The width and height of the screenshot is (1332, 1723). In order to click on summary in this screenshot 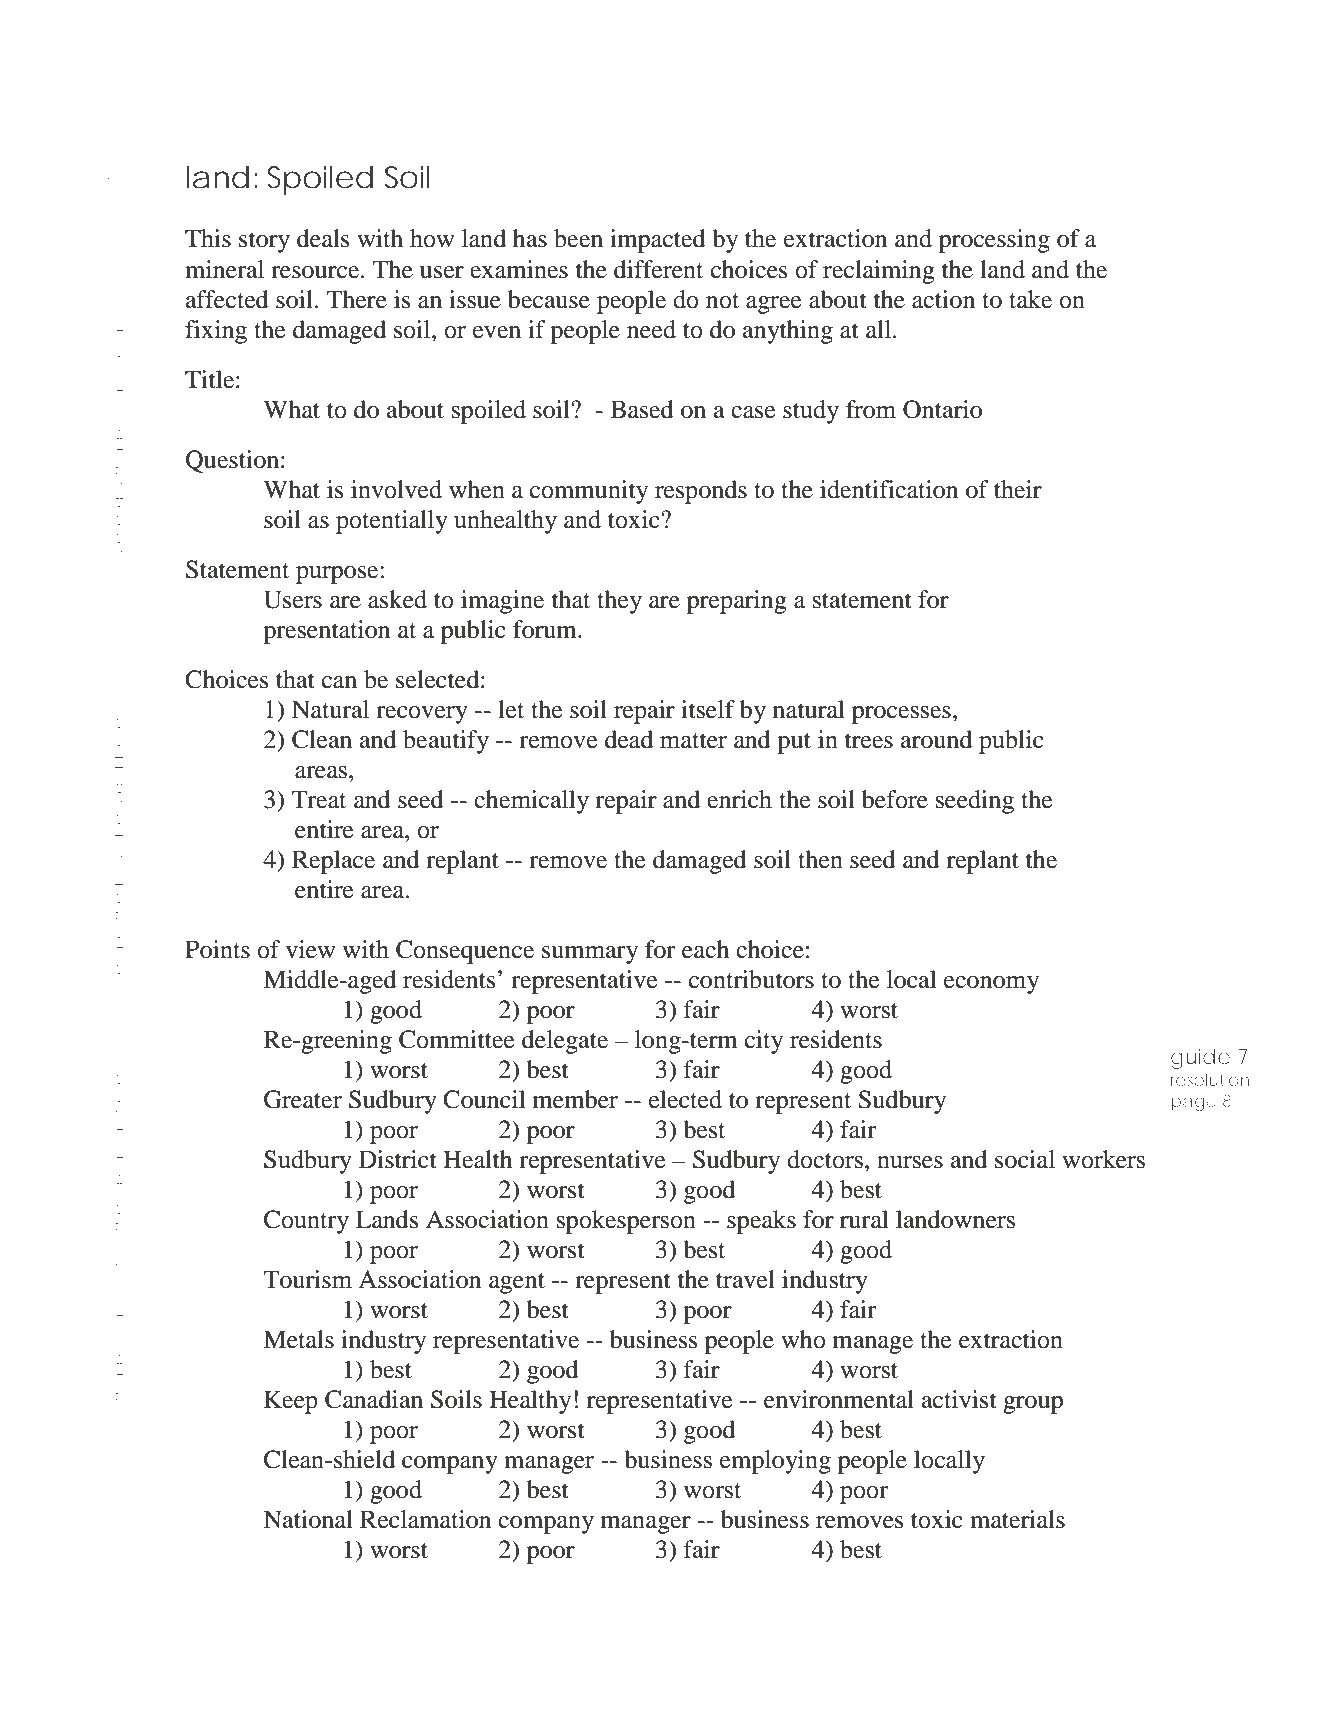, I will do `click(590, 955)`.
